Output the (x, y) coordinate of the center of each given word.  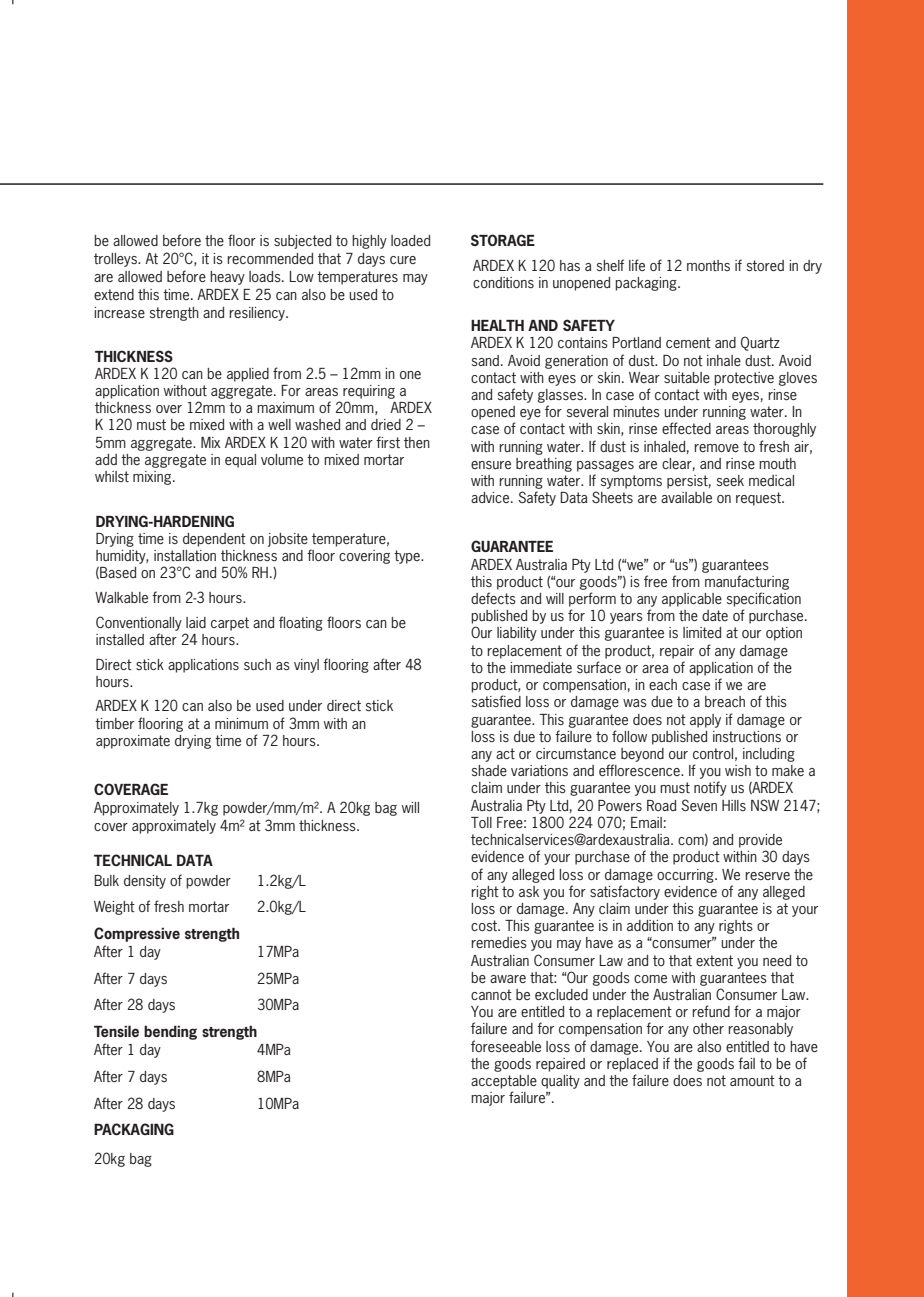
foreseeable (506, 1046)
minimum (241, 723)
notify (710, 788)
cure (403, 260)
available (686, 497)
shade (489, 771)
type (408, 557)
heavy (227, 278)
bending (170, 1032)
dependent (214, 540)
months (708, 265)
